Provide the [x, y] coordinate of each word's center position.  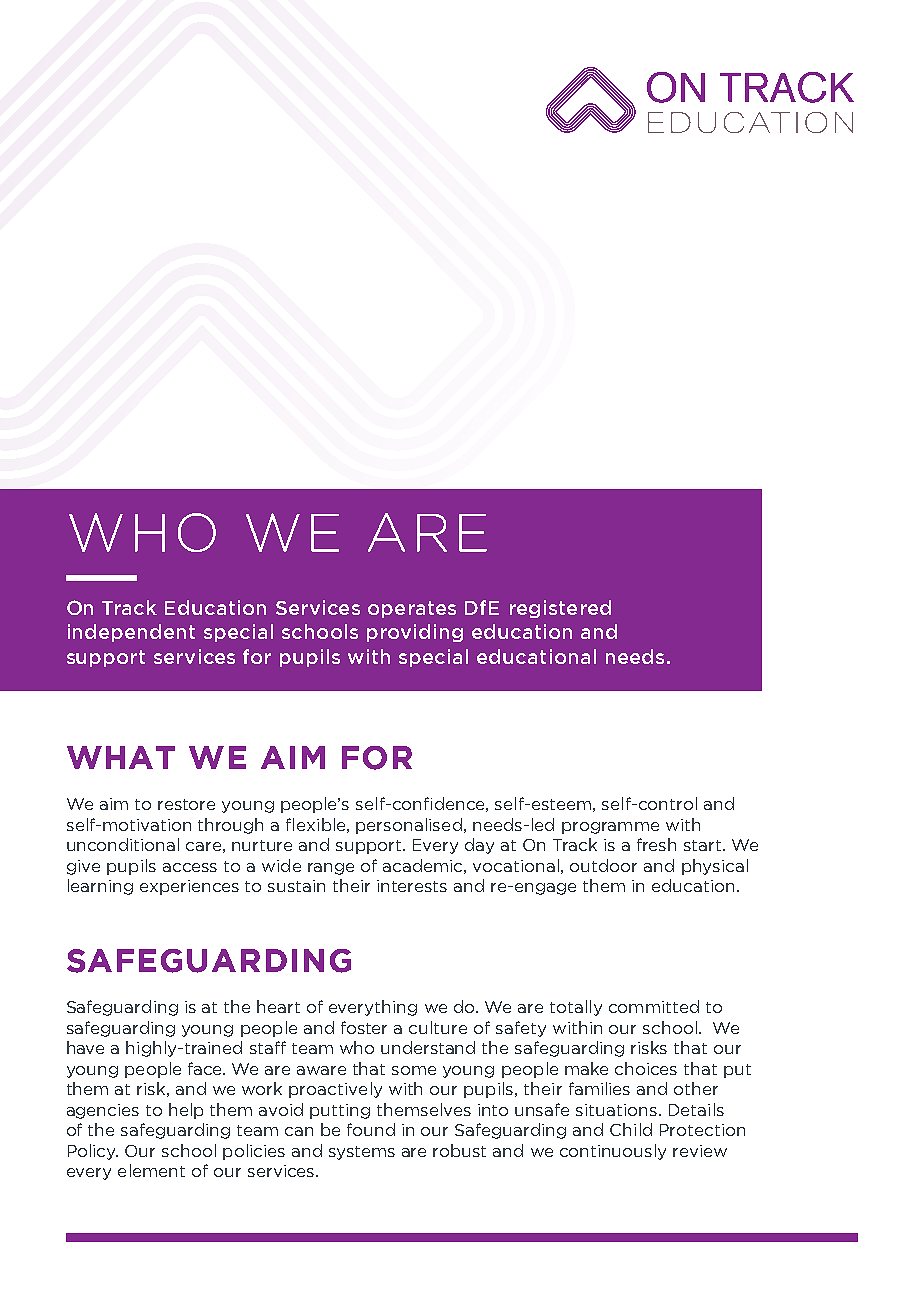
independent [131, 633]
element [151, 1170]
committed [654, 1006]
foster [364, 1027]
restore [186, 804]
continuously [613, 1152]
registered [560, 609]
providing [415, 633]
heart [278, 1006]
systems [362, 1153]
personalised [409, 826]
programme [610, 828]
